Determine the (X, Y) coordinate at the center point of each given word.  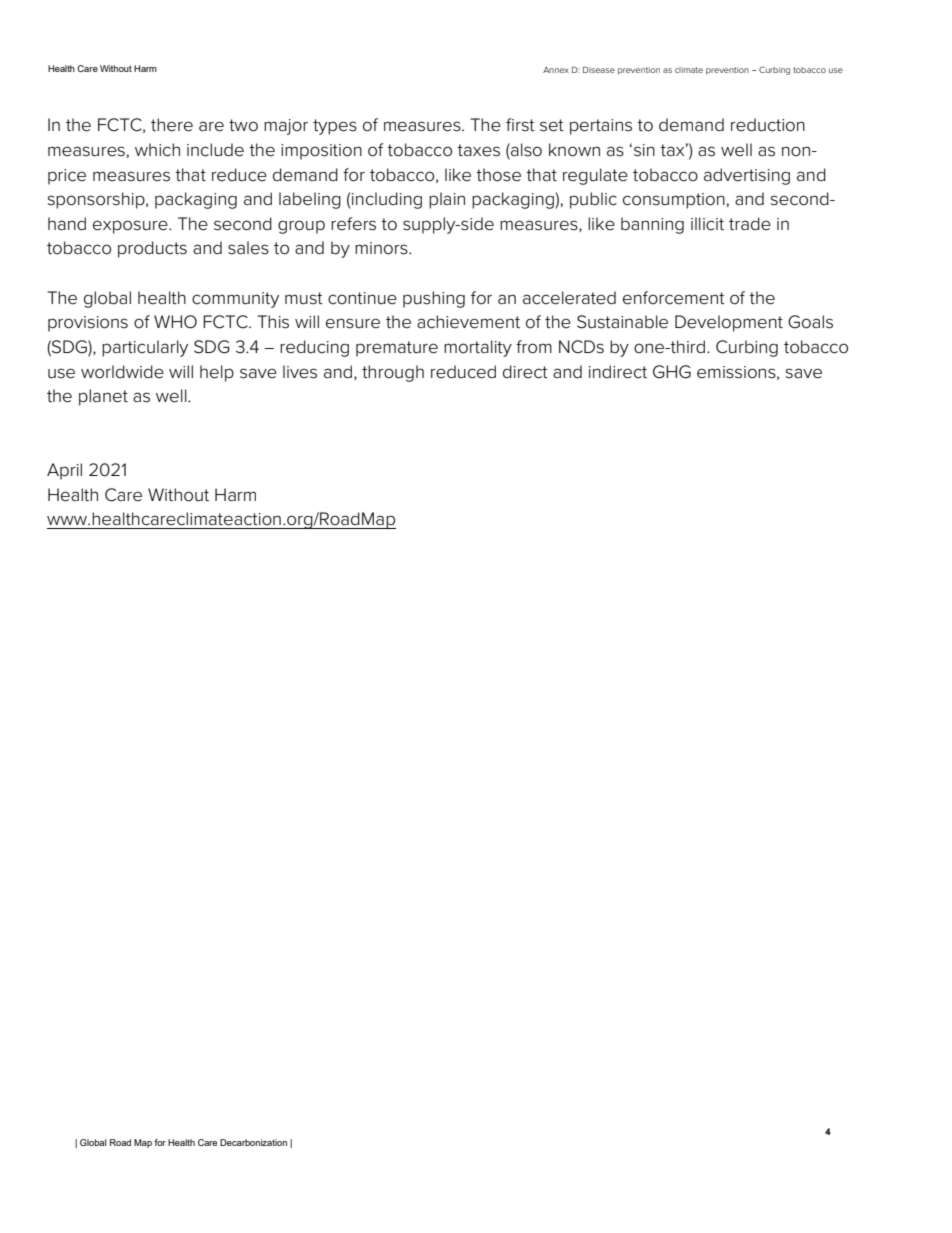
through (393, 373)
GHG (672, 372)
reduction (768, 125)
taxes (478, 150)
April (64, 471)
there (172, 125)
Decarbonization (253, 1142)
